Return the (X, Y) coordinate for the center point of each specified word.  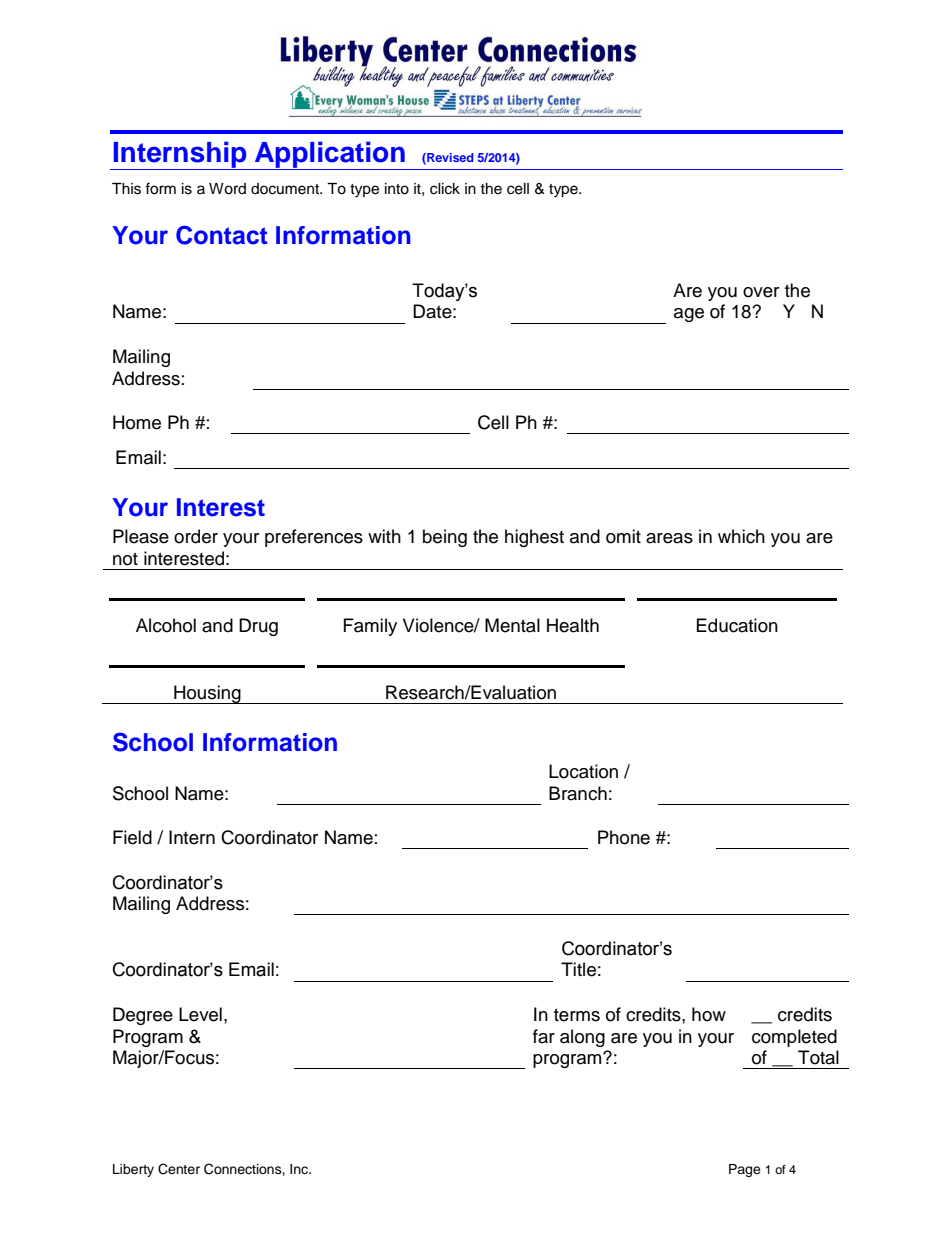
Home (137, 422)
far (544, 1036)
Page (745, 1170)
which (741, 536)
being (445, 538)
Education (737, 625)
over (761, 292)
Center (179, 1169)
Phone (624, 837)
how (709, 1014)
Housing (207, 694)
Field (132, 837)
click (445, 189)
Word (227, 189)
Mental (512, 625)
